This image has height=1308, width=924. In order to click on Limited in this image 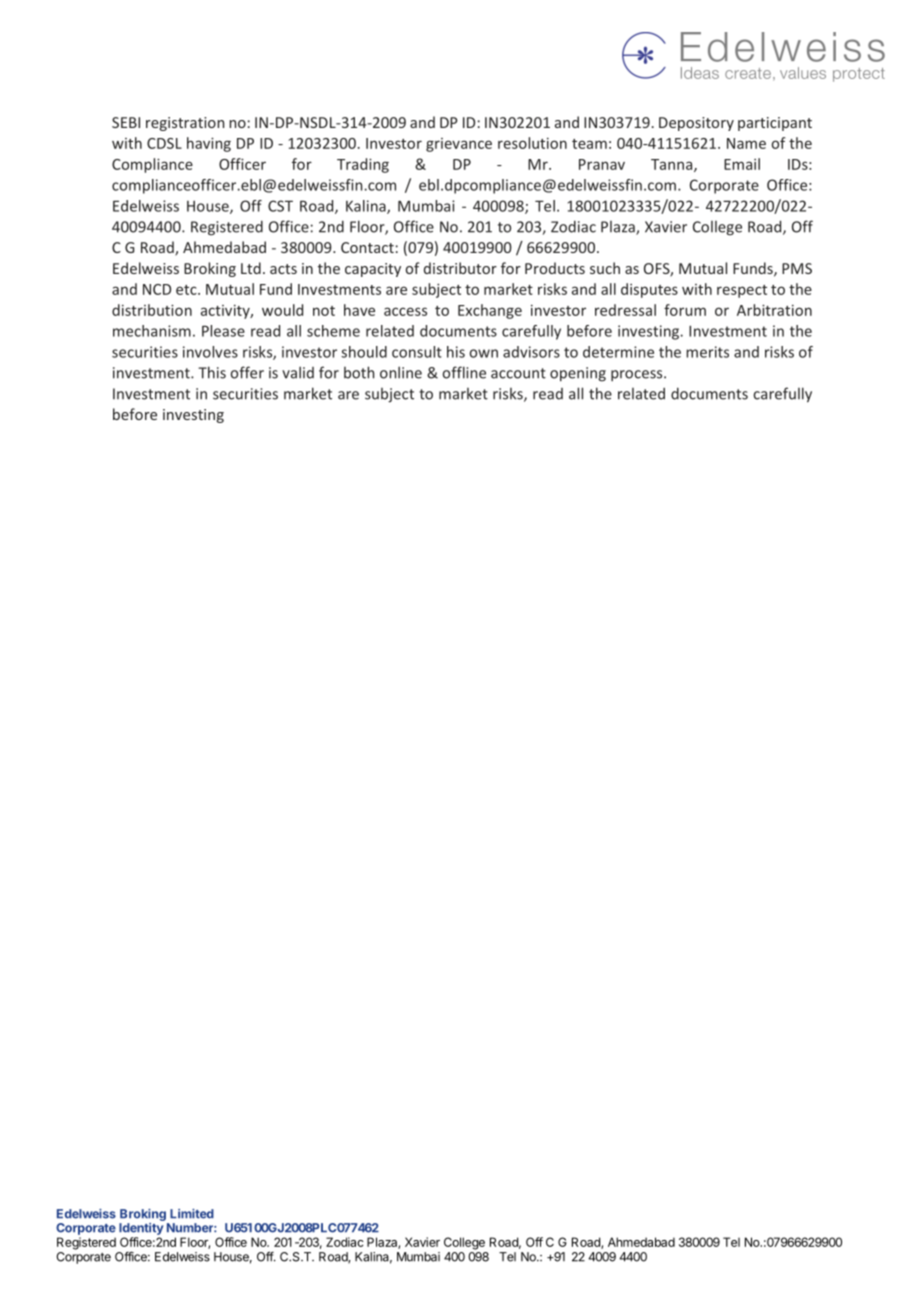, I will do `click(192, 1214)`.
